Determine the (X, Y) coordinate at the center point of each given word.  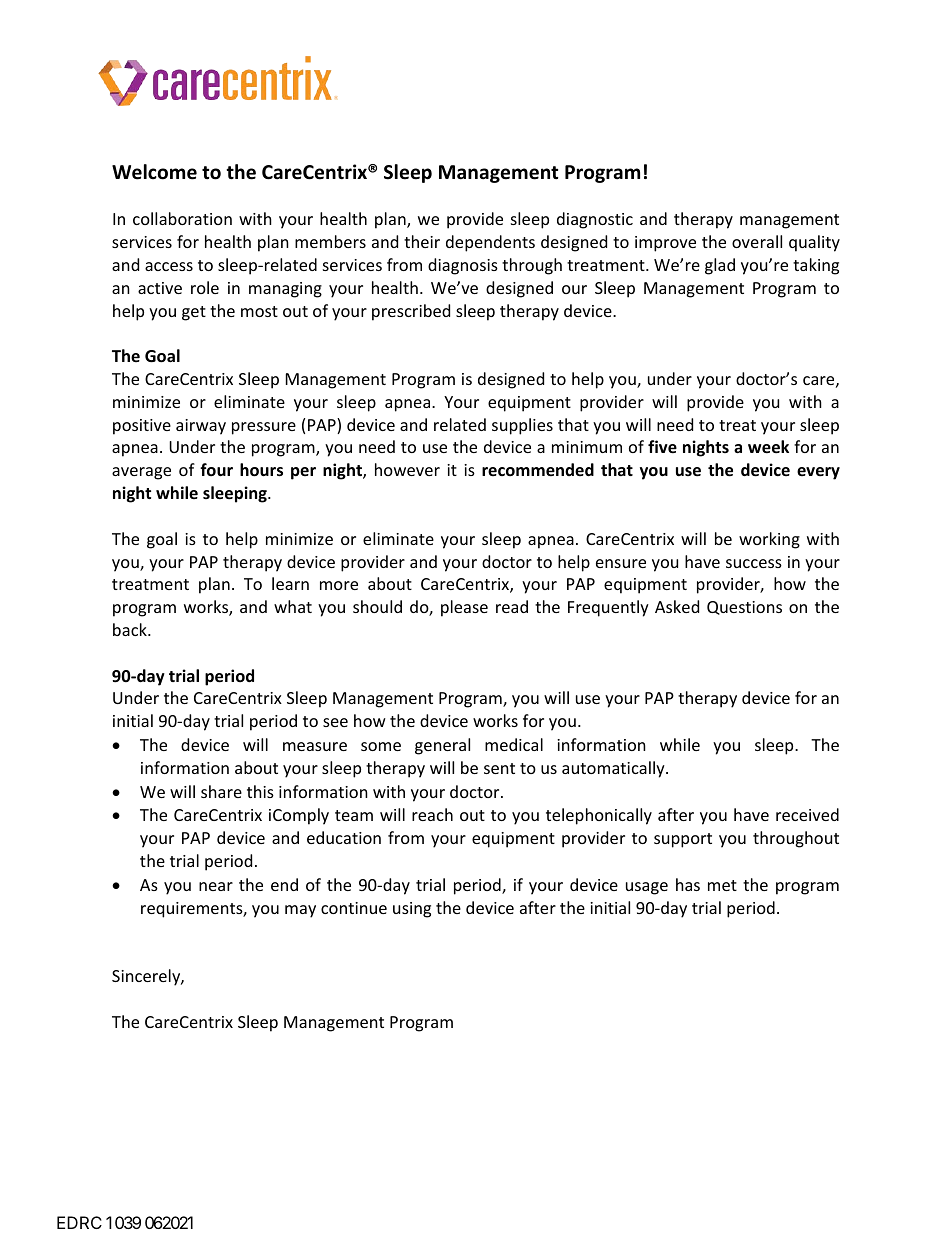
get (194, 313)
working (769, 540)
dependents (490, 243)
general (442, 746)
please (464, 608)
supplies (522, 426)
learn (290, 583)
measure (315, 746)
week (768, 447)
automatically (614, 769)
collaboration (182, 218)
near (216, 886)
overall (757, 241)
